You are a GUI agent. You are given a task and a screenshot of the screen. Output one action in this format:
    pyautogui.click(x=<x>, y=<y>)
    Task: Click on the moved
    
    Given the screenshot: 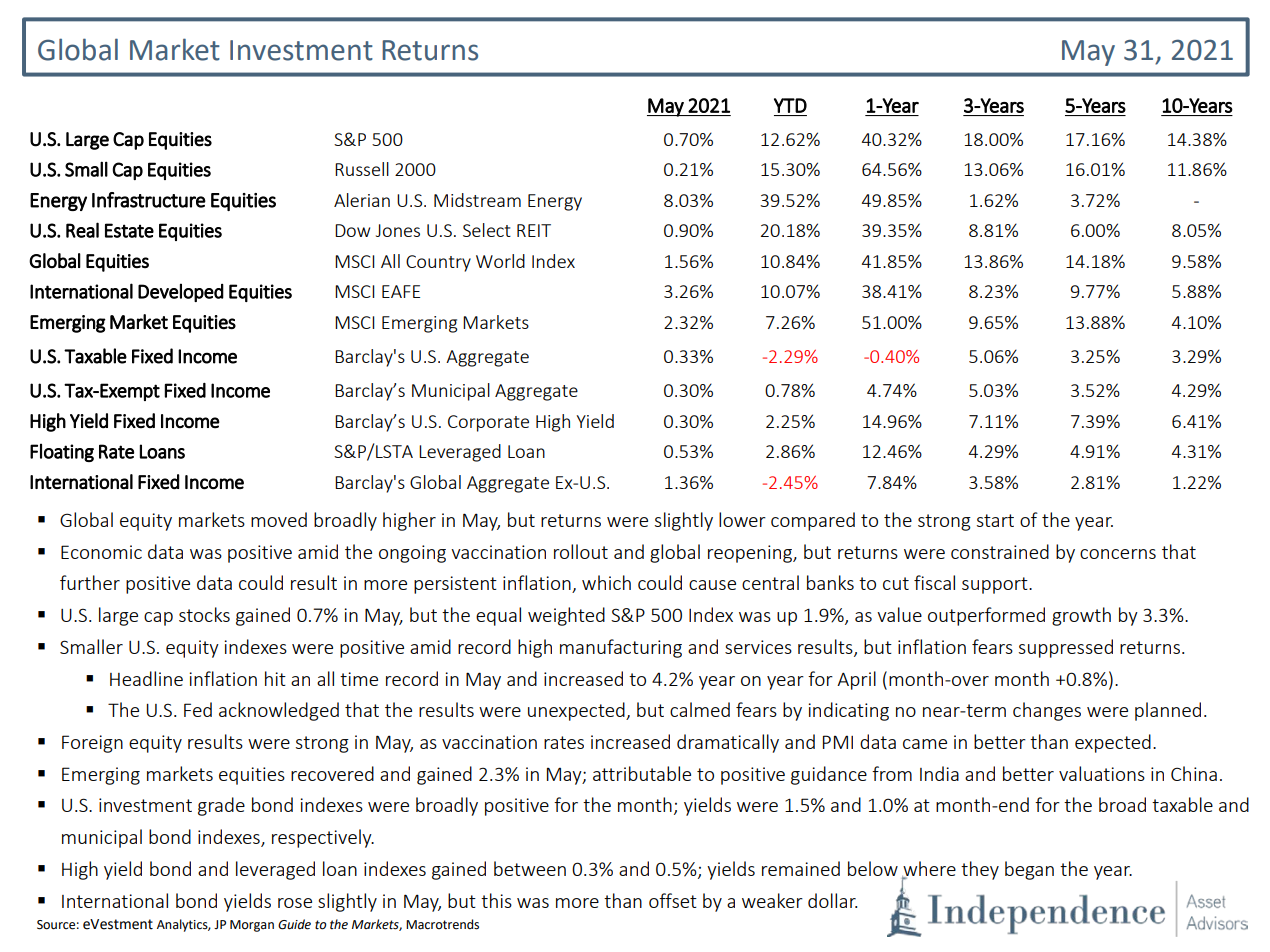 What is the action you would take?
    pyautogui.click(x=279, y=519)
